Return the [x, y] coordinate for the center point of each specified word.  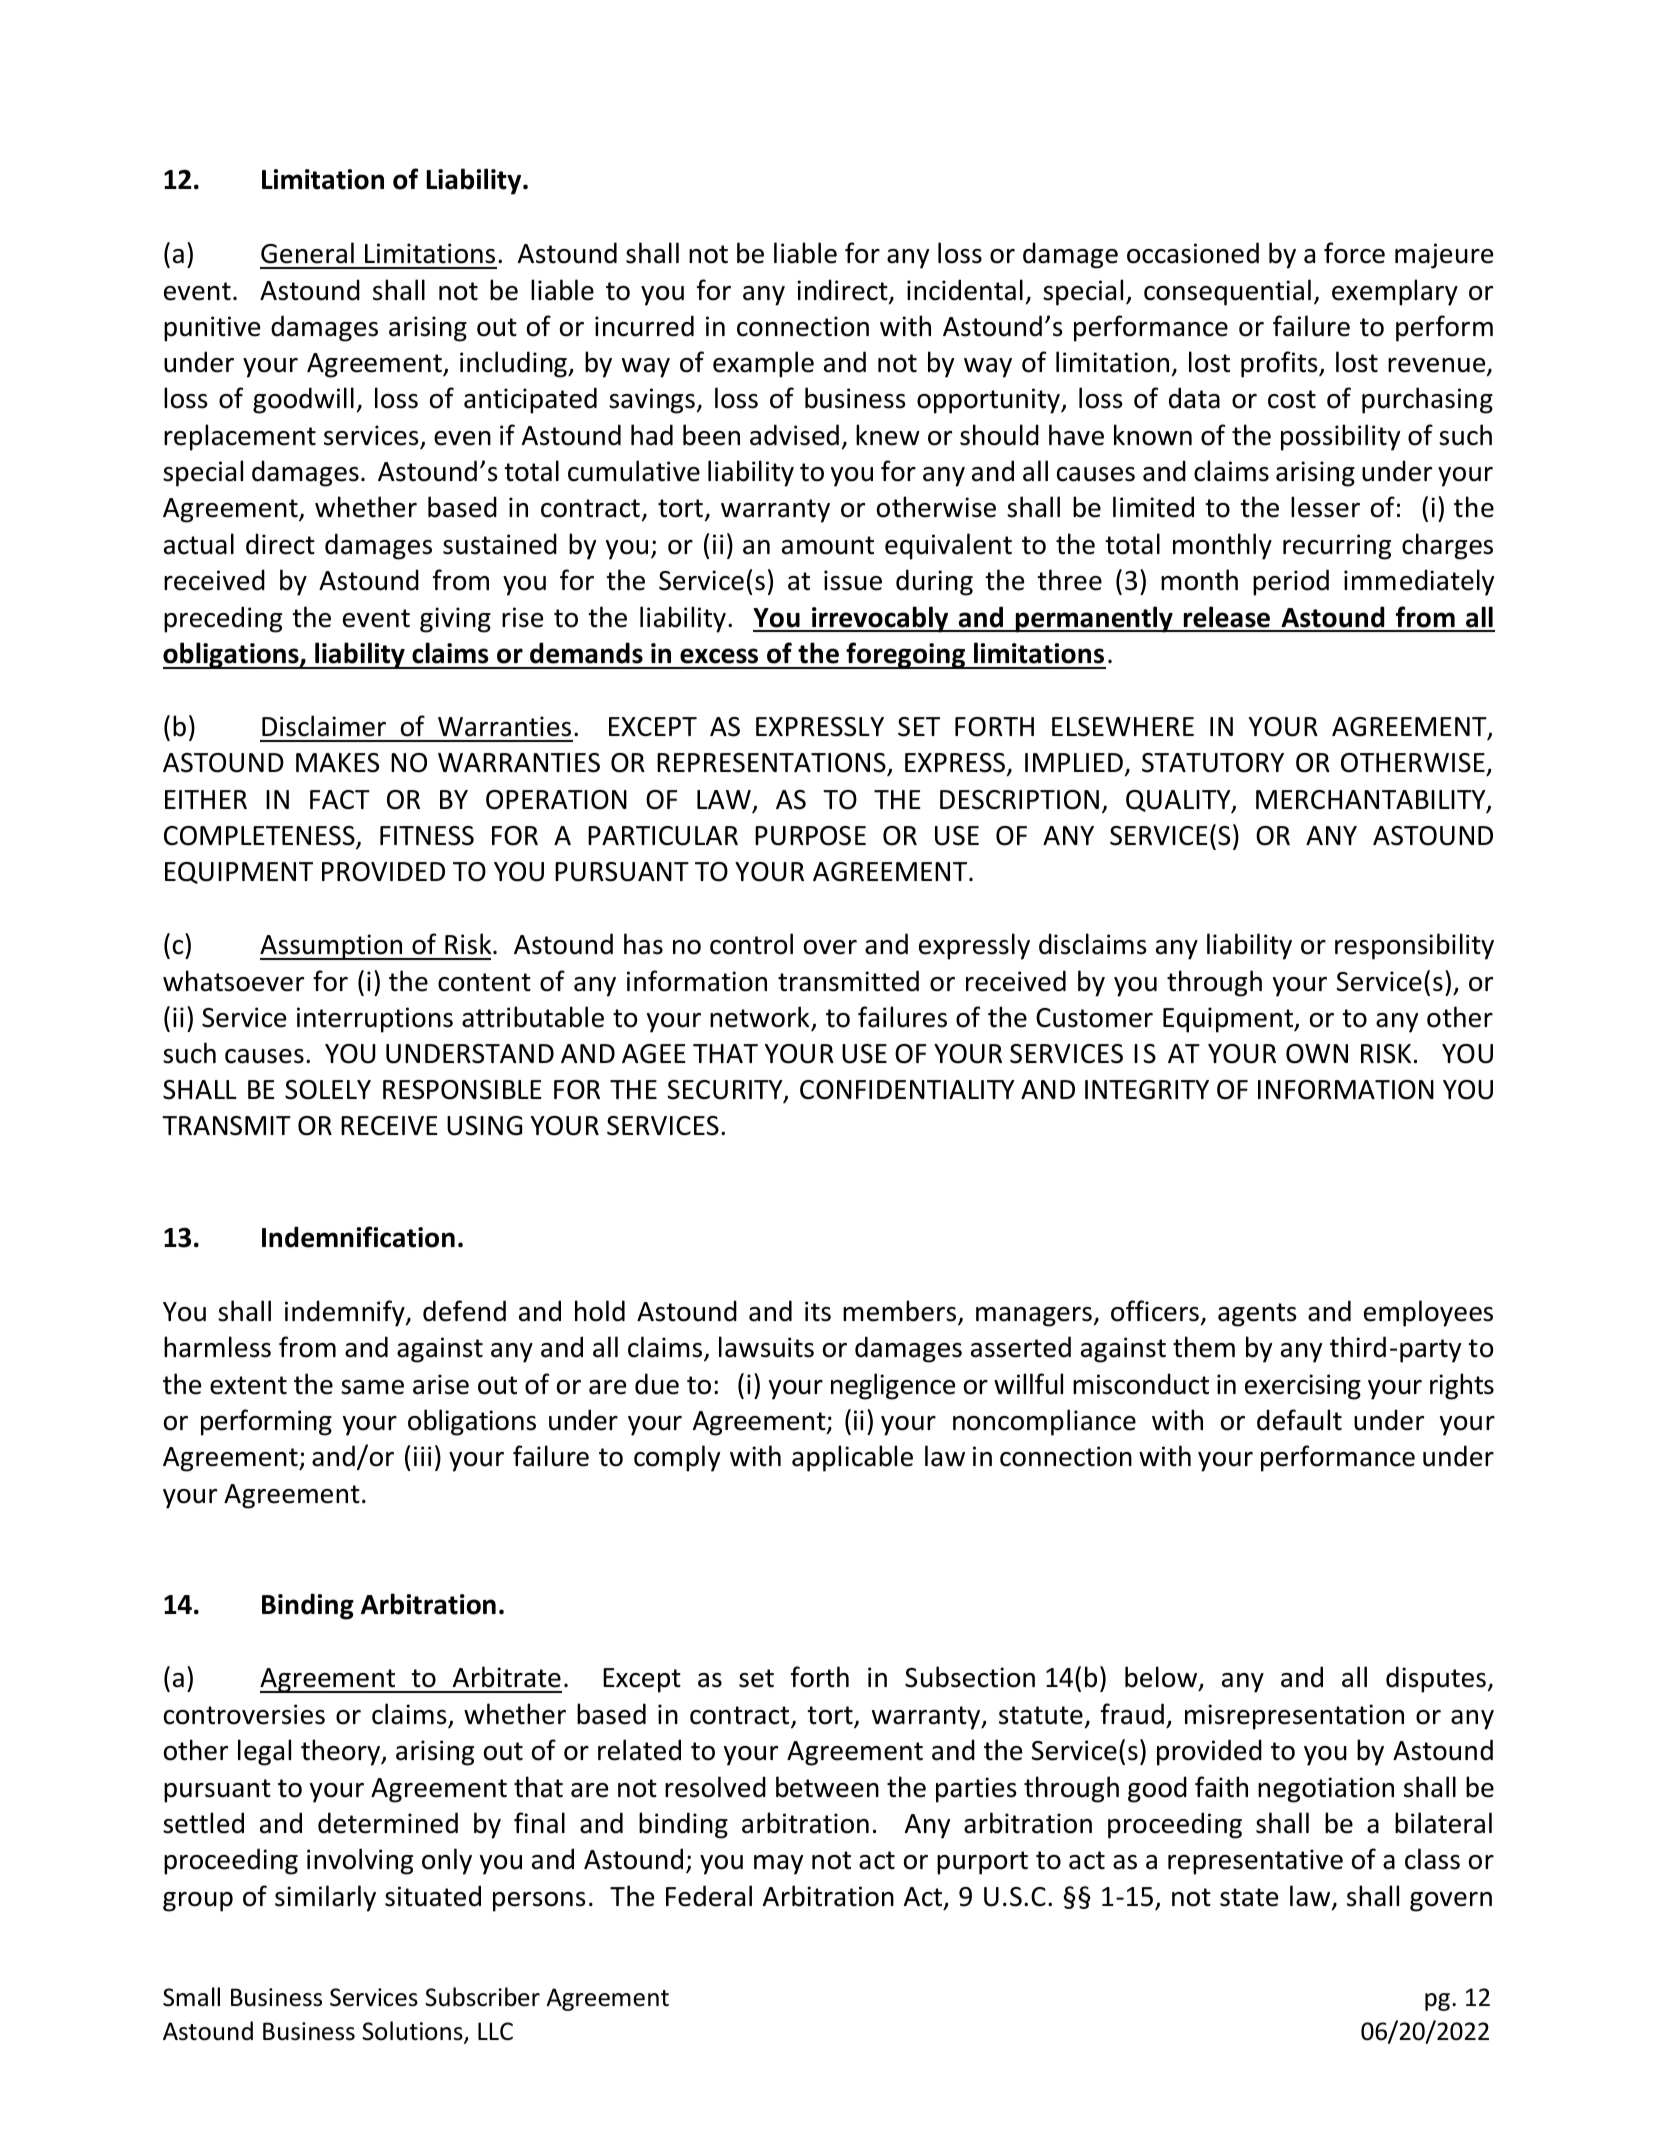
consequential [1227, 292]
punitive [212, 329]
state [1249, 1897]
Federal [709, 1896]
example [763, 364]
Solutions [413, 2032]
